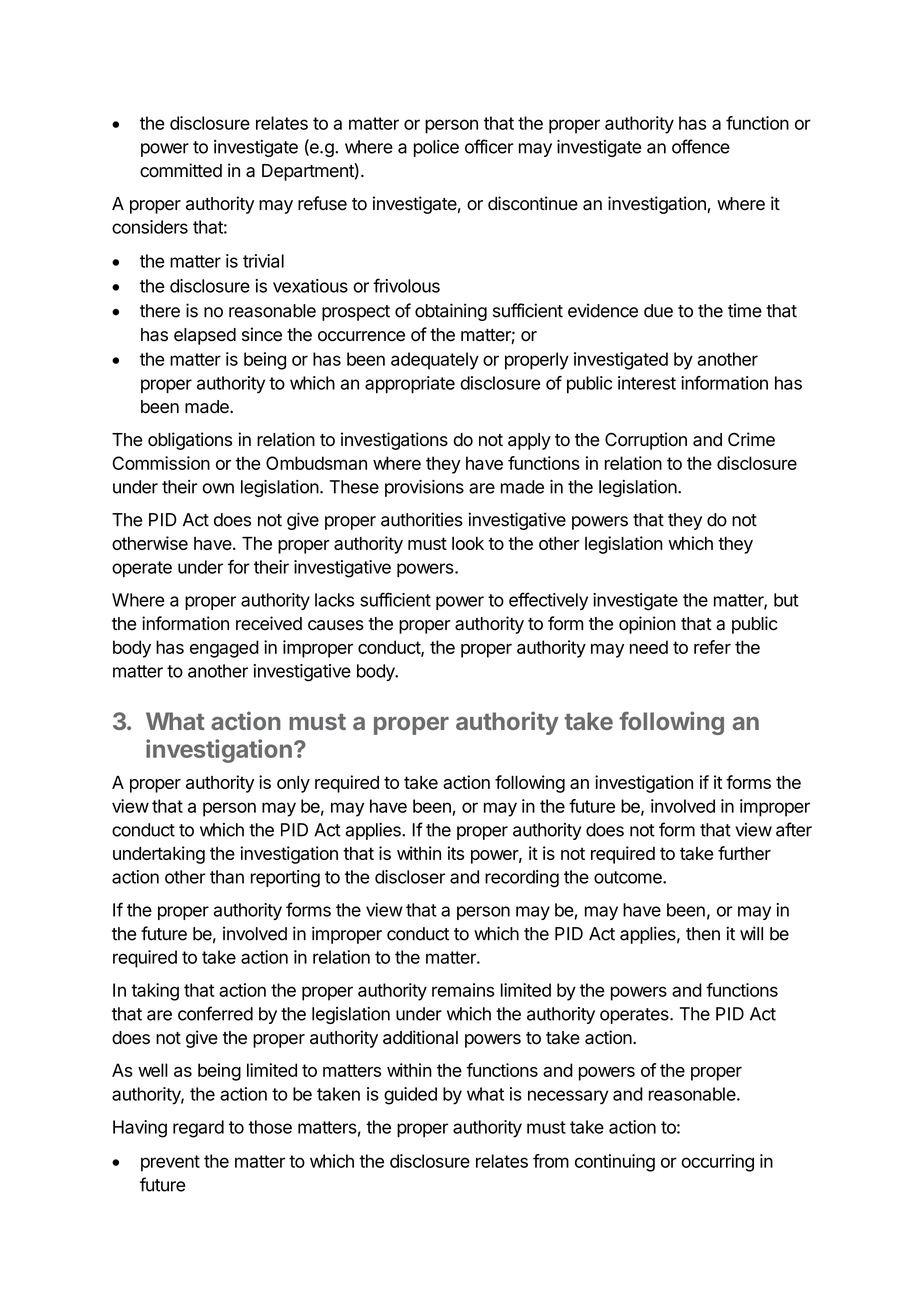 The width and height of the screenshot is (924, 1308). I want to click on engaged, so click(224, 649).
